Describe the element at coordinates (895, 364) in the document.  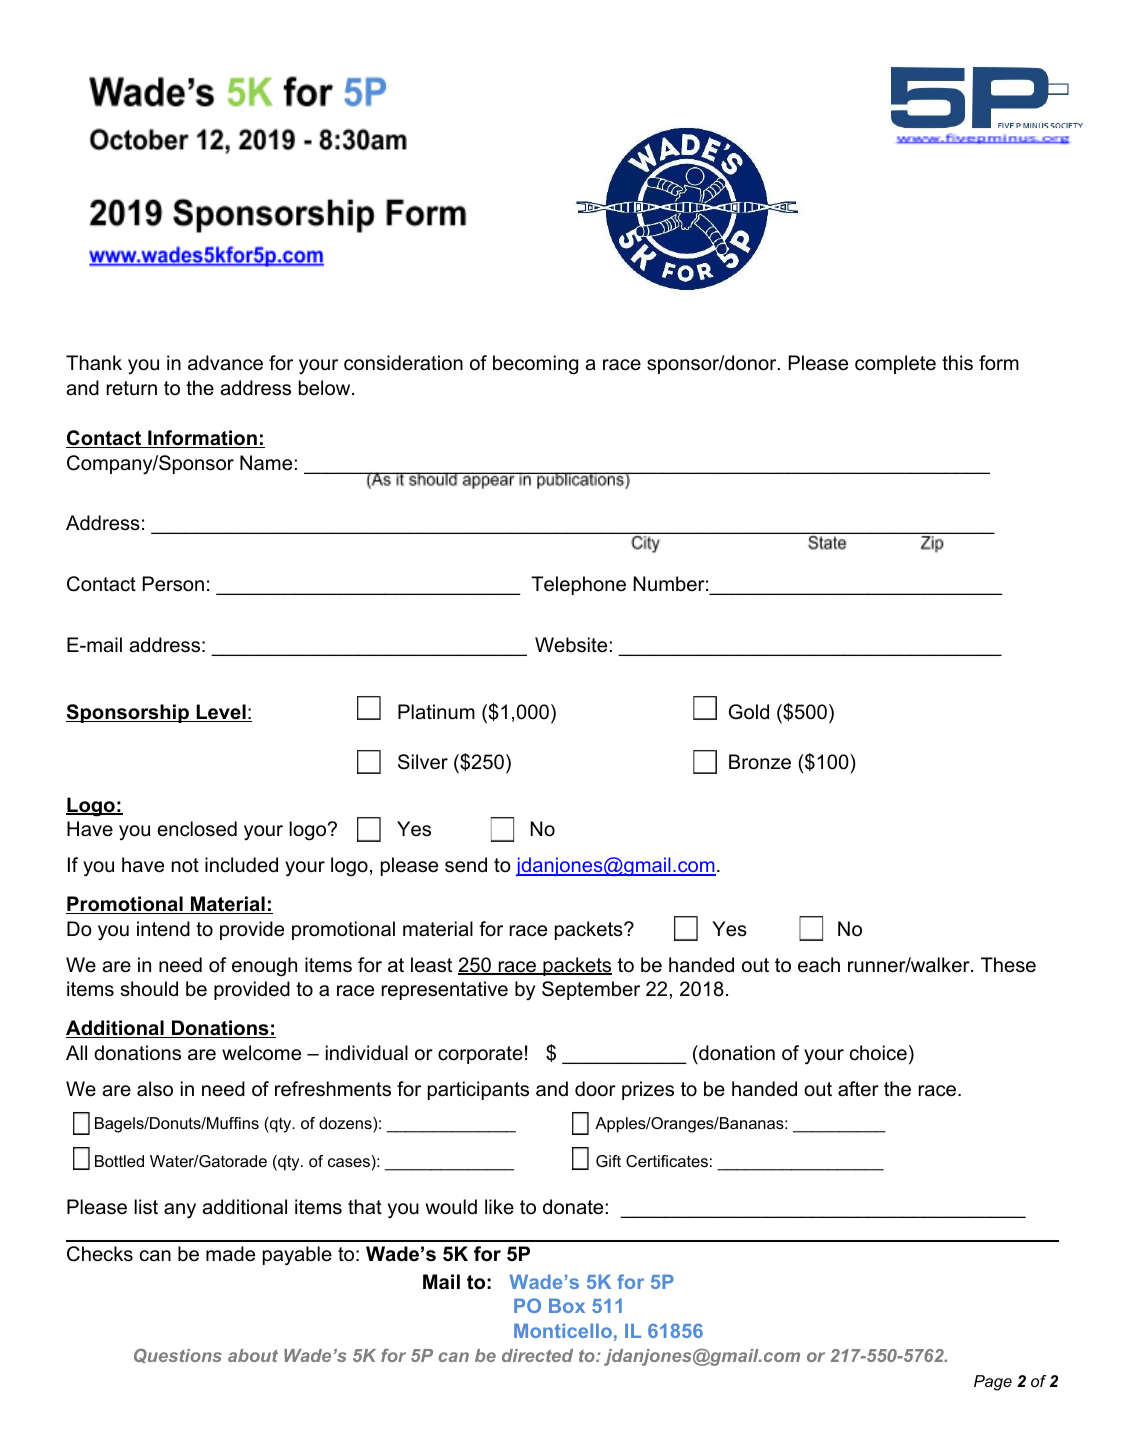
I see `complete` at that location.
